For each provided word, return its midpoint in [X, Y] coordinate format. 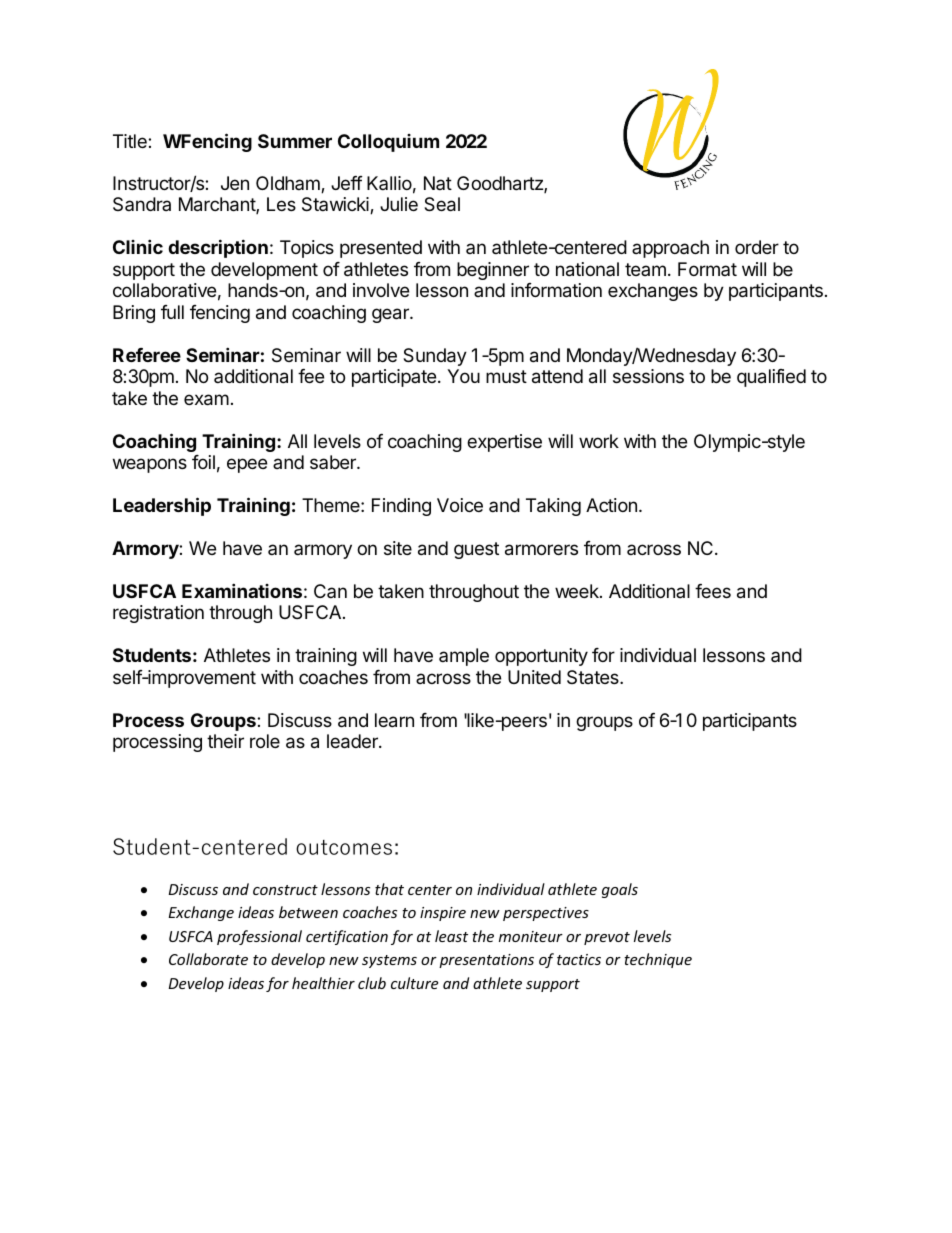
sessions [648, 376]
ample [464, 657]
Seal [442, 204]
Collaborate [208, 959]
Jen [235, 183]
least [451, 936]
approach [670, 249]
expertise [504, 443]
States [594, 677]
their [225, 741]
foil [203, 462]
